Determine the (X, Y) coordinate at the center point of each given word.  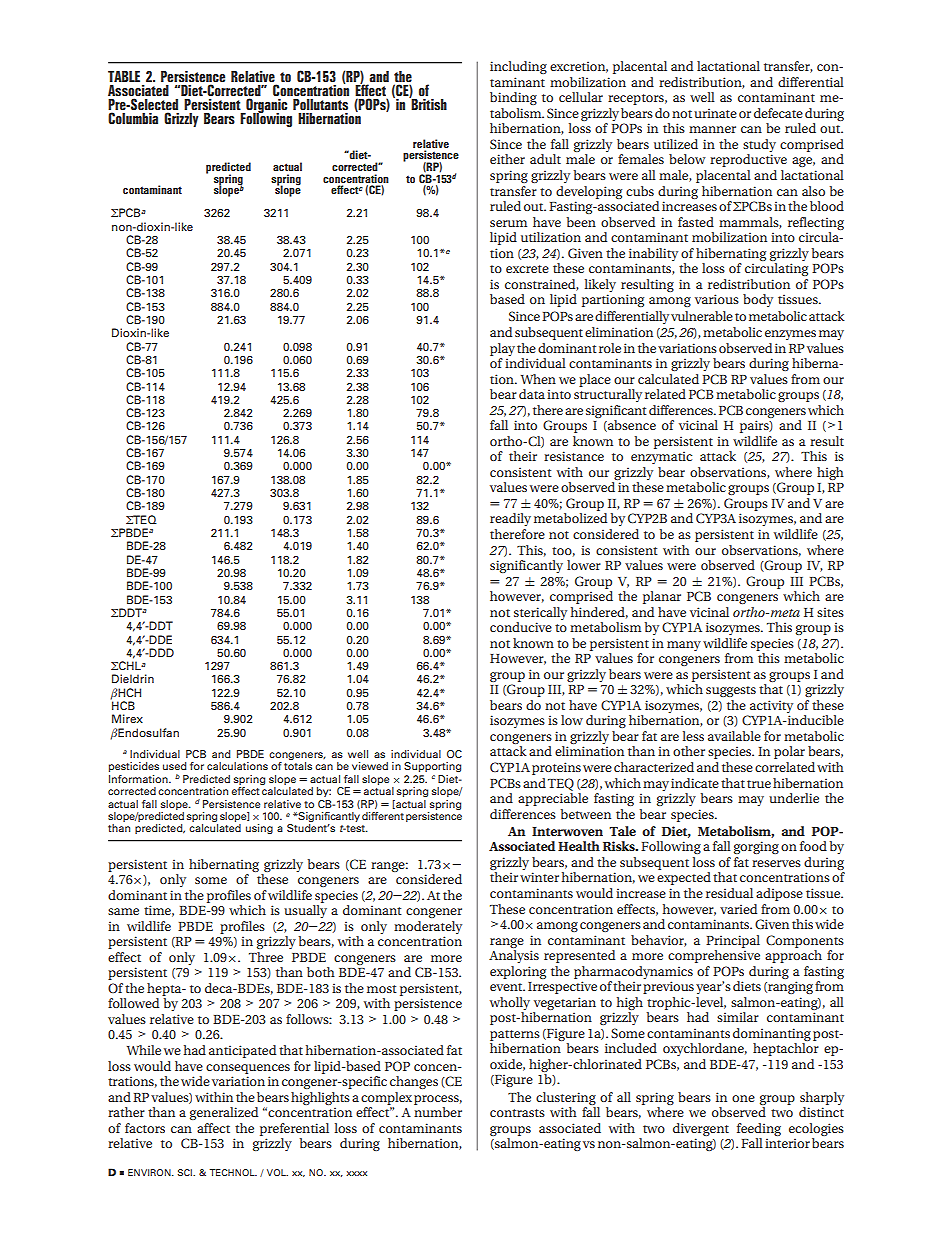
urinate (715, 113)
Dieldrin (133, 678)
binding (513, 98)
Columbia (133, 118)
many (684, 646)
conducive (521, 627)
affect (213, 1128)
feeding (759, 1129)
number (438, 1112)
